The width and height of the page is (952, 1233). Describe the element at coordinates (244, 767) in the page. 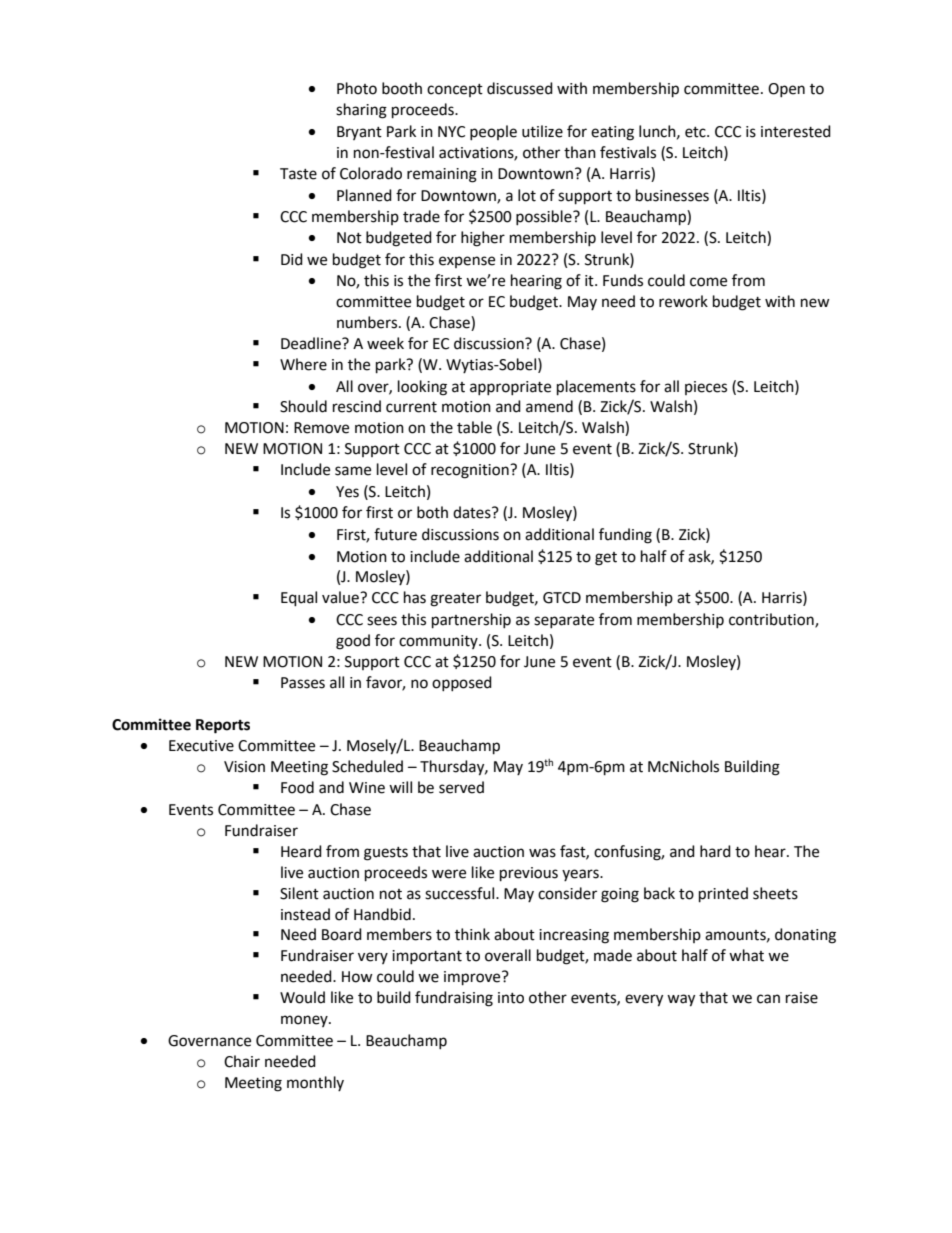

I see `Vision` at that location.
